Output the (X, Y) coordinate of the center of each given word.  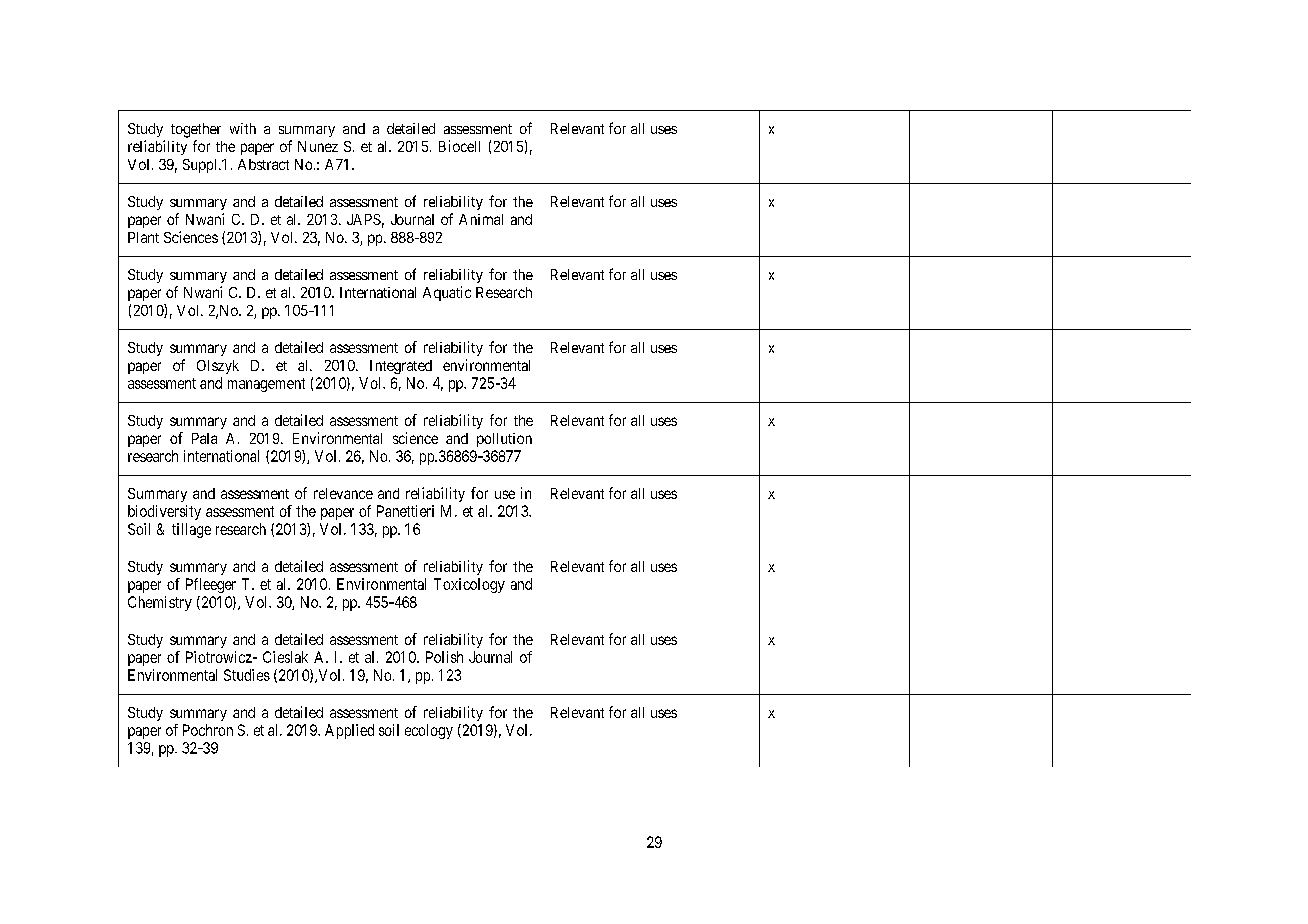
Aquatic (447, 293)
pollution (504, 440)
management (266, 385)
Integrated (401, 367)
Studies (247, 675)
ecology (429, 731)
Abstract (263, 164)
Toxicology (469, 585)
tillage (191, 530)
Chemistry (160, 603)
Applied (349, 731)
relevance (343, 493)
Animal (481, 219)
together (196, 130)
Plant (143, 237)
